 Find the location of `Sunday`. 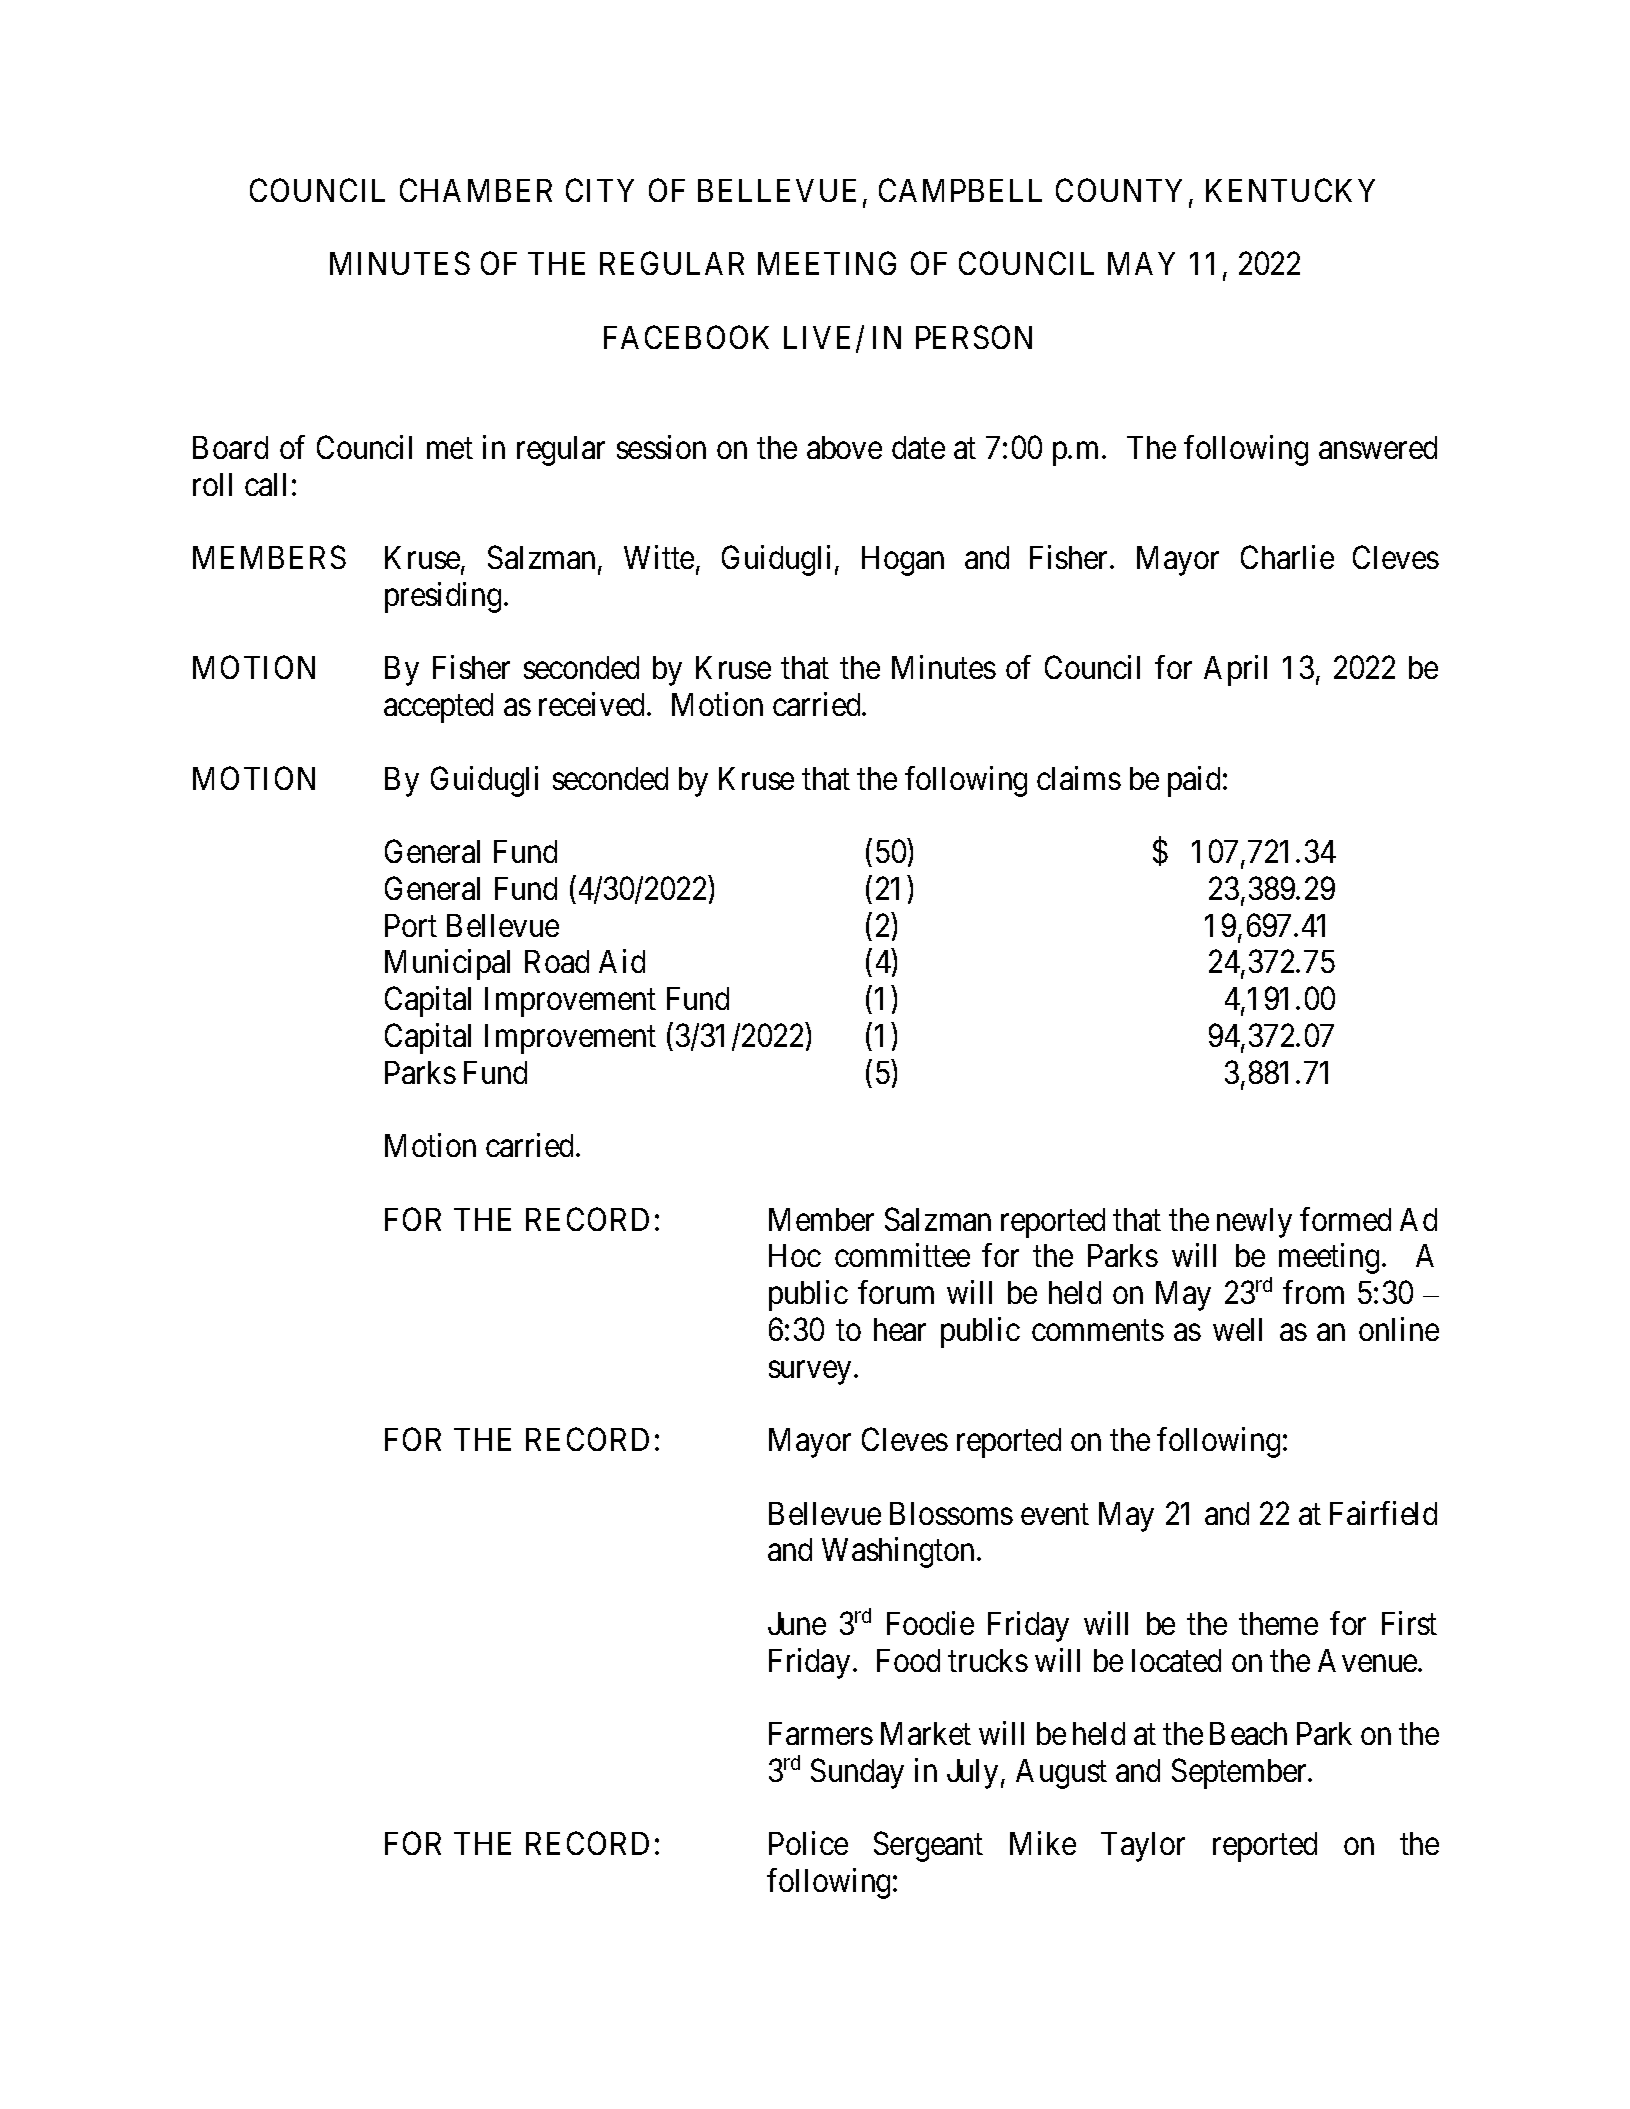

Sunday is located at coordinates (857, 1773).
